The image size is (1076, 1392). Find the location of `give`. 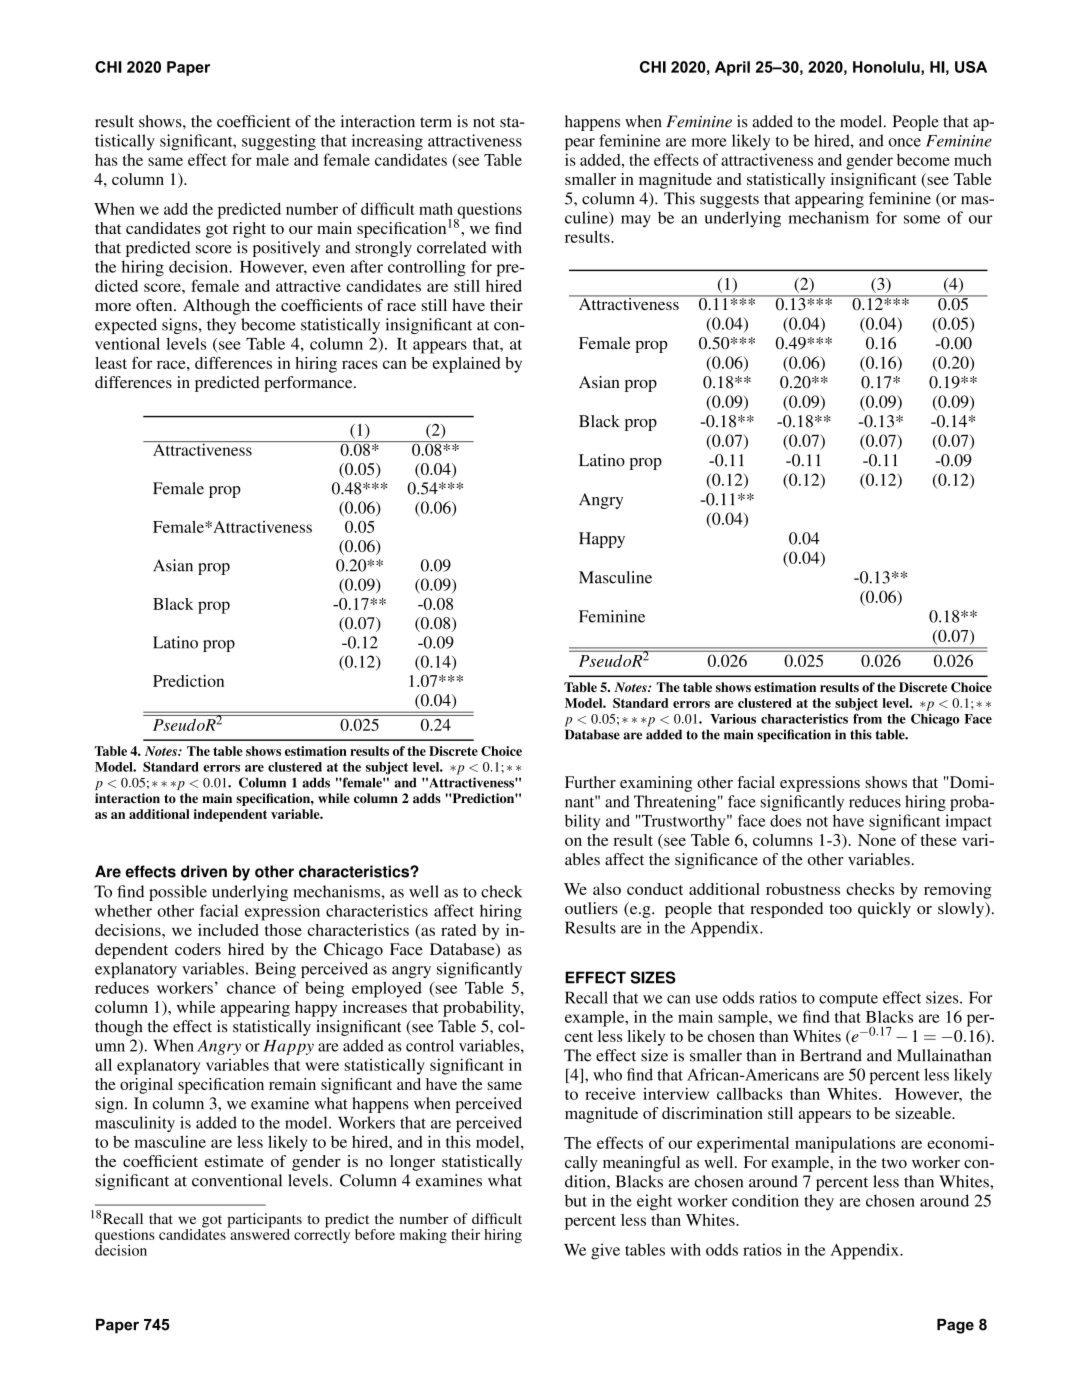

give is located at coordinates (605, 1251).
